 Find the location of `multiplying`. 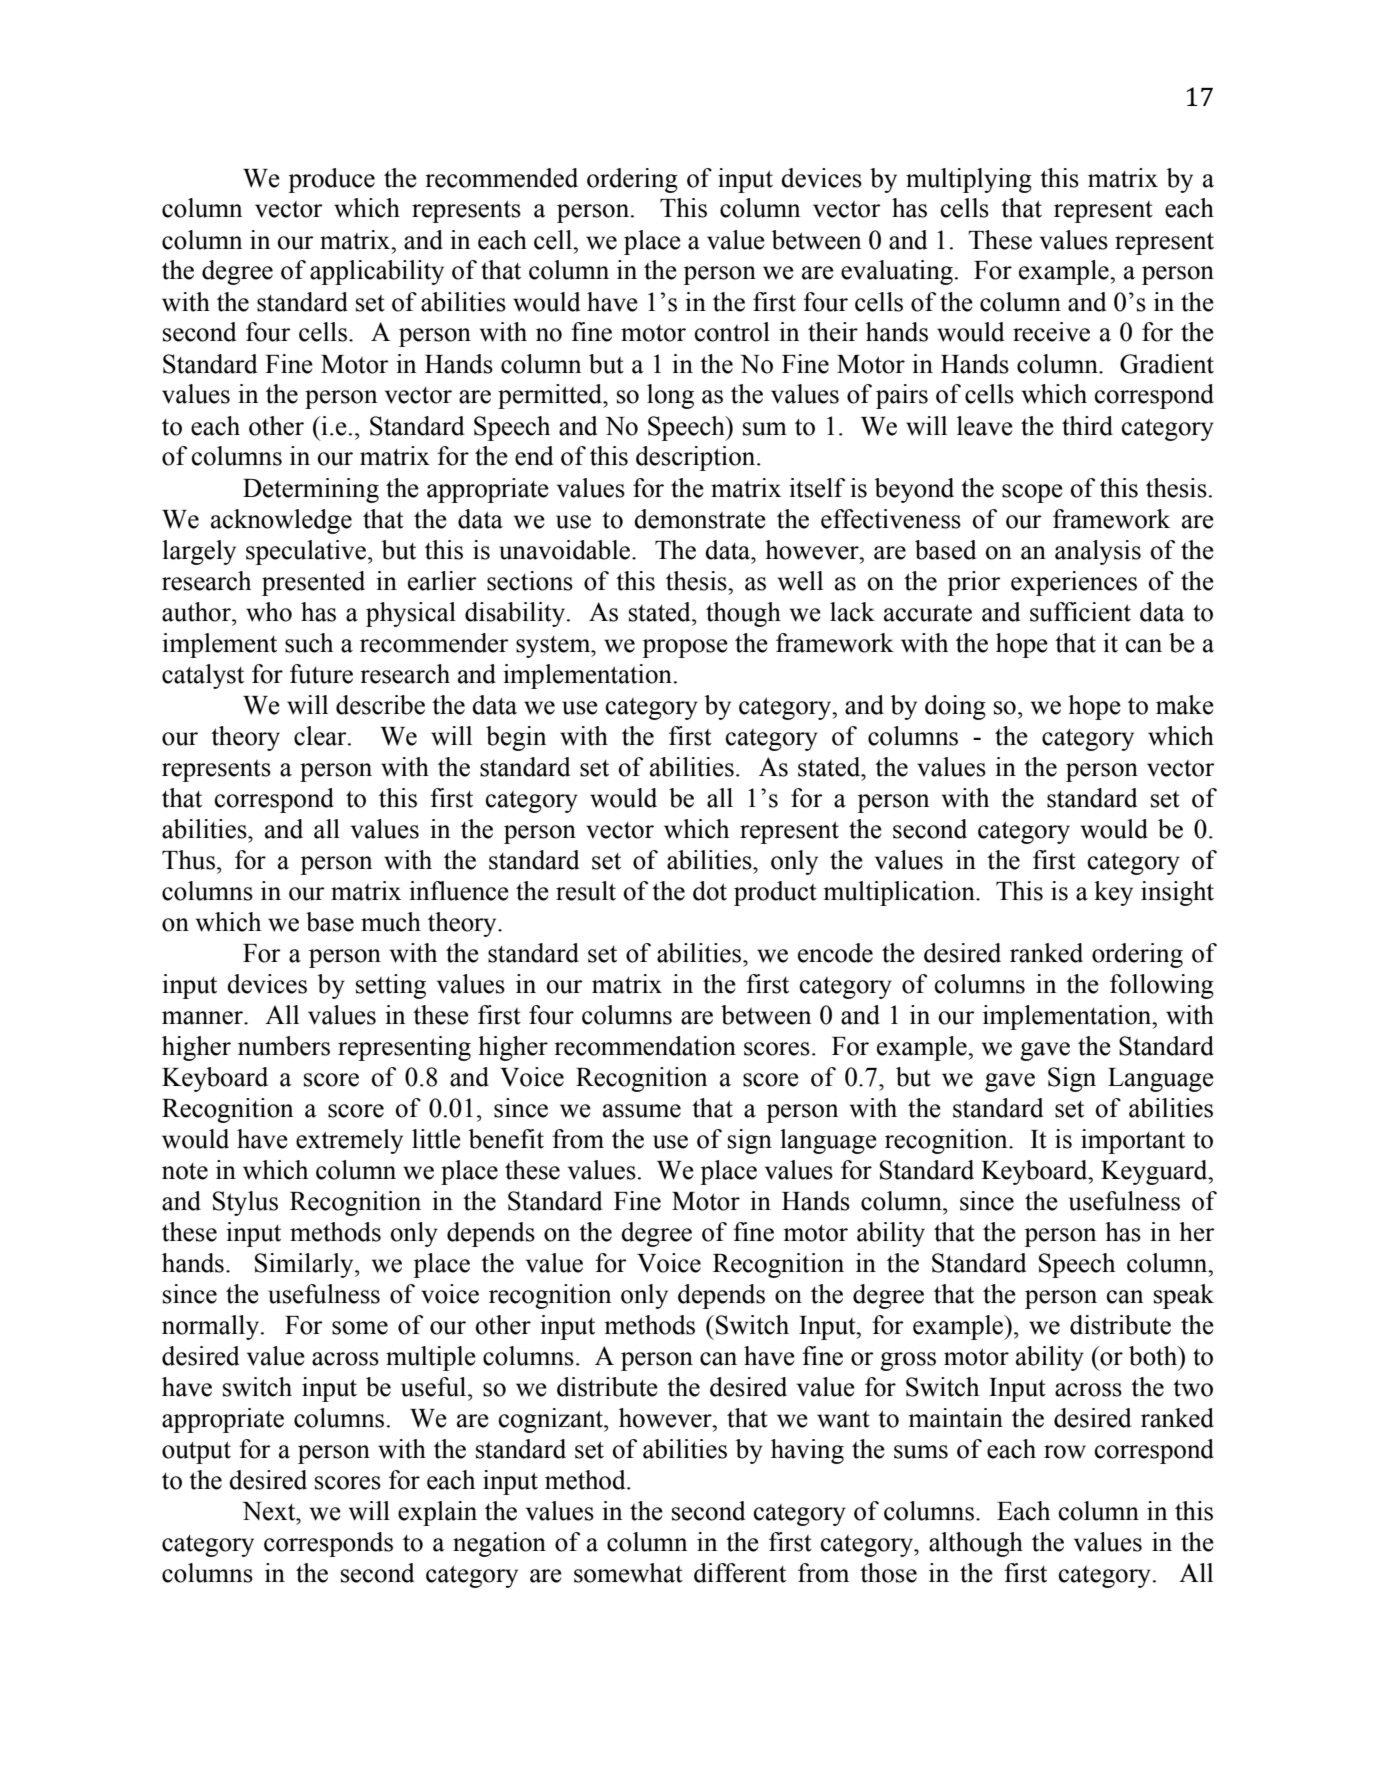

multiplying is located at coordinates (969, 180).
